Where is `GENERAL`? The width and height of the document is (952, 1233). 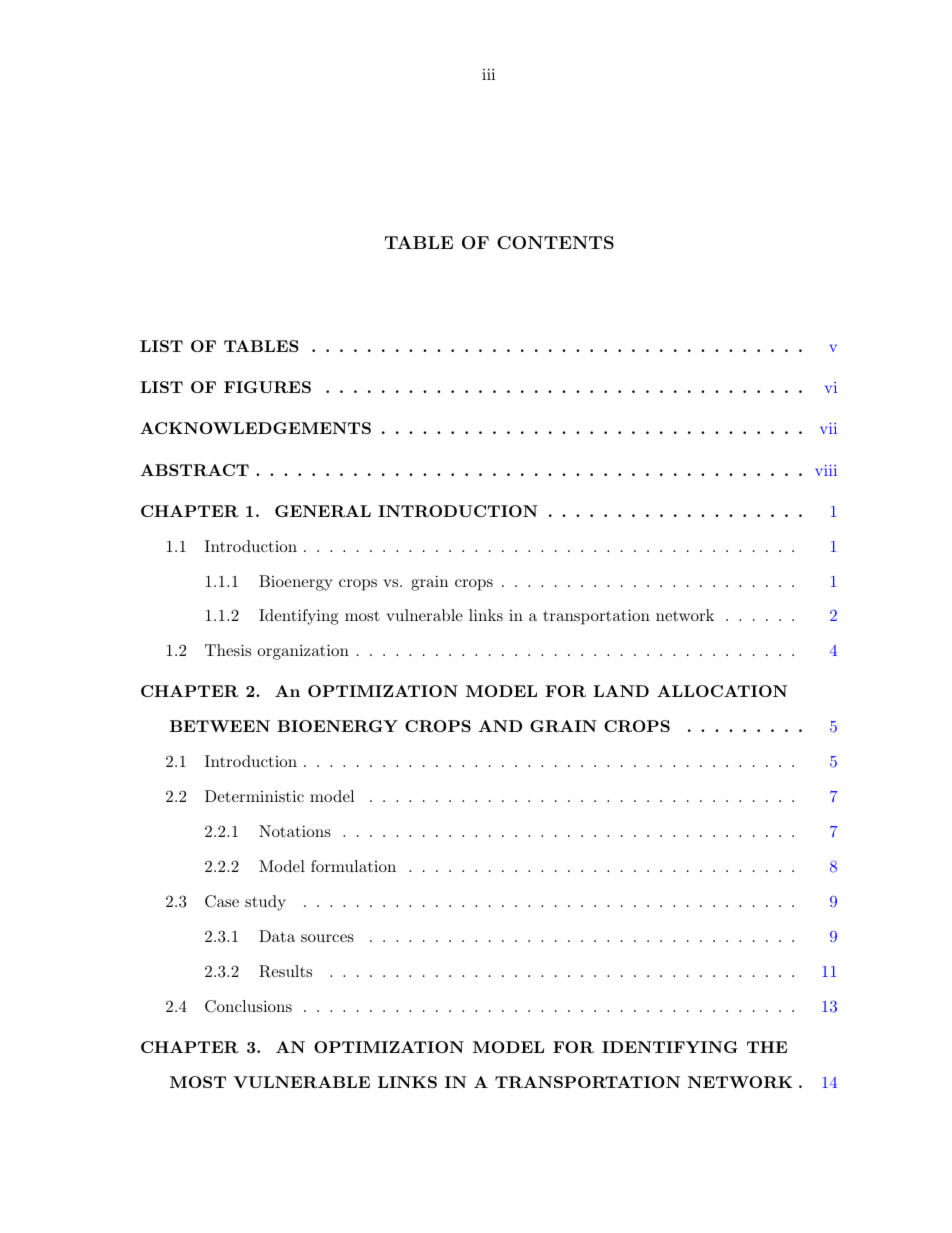
GENERAL is located at coordinates (323, 511).
